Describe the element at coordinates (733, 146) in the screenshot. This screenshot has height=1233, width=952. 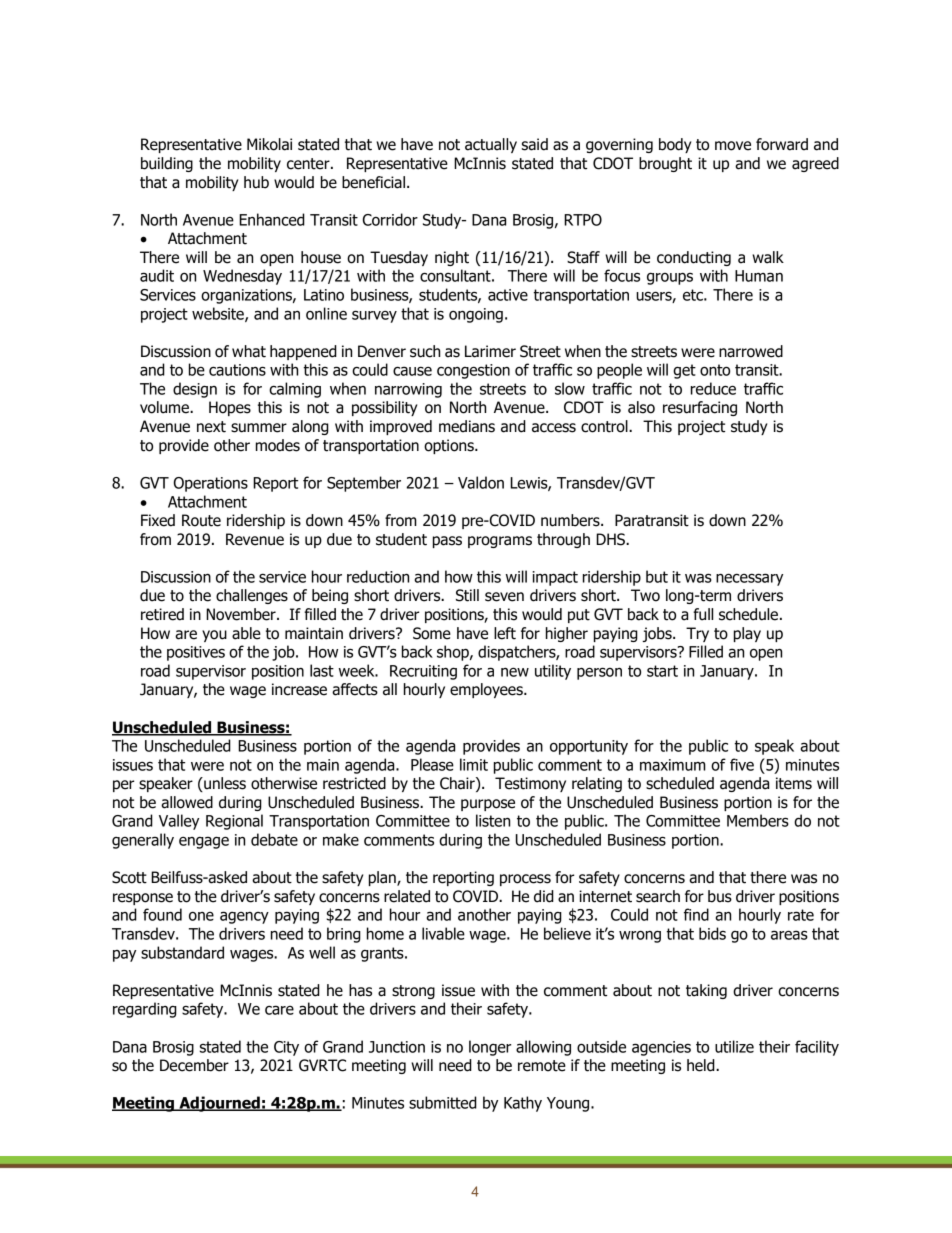
I see `move` at that location.
